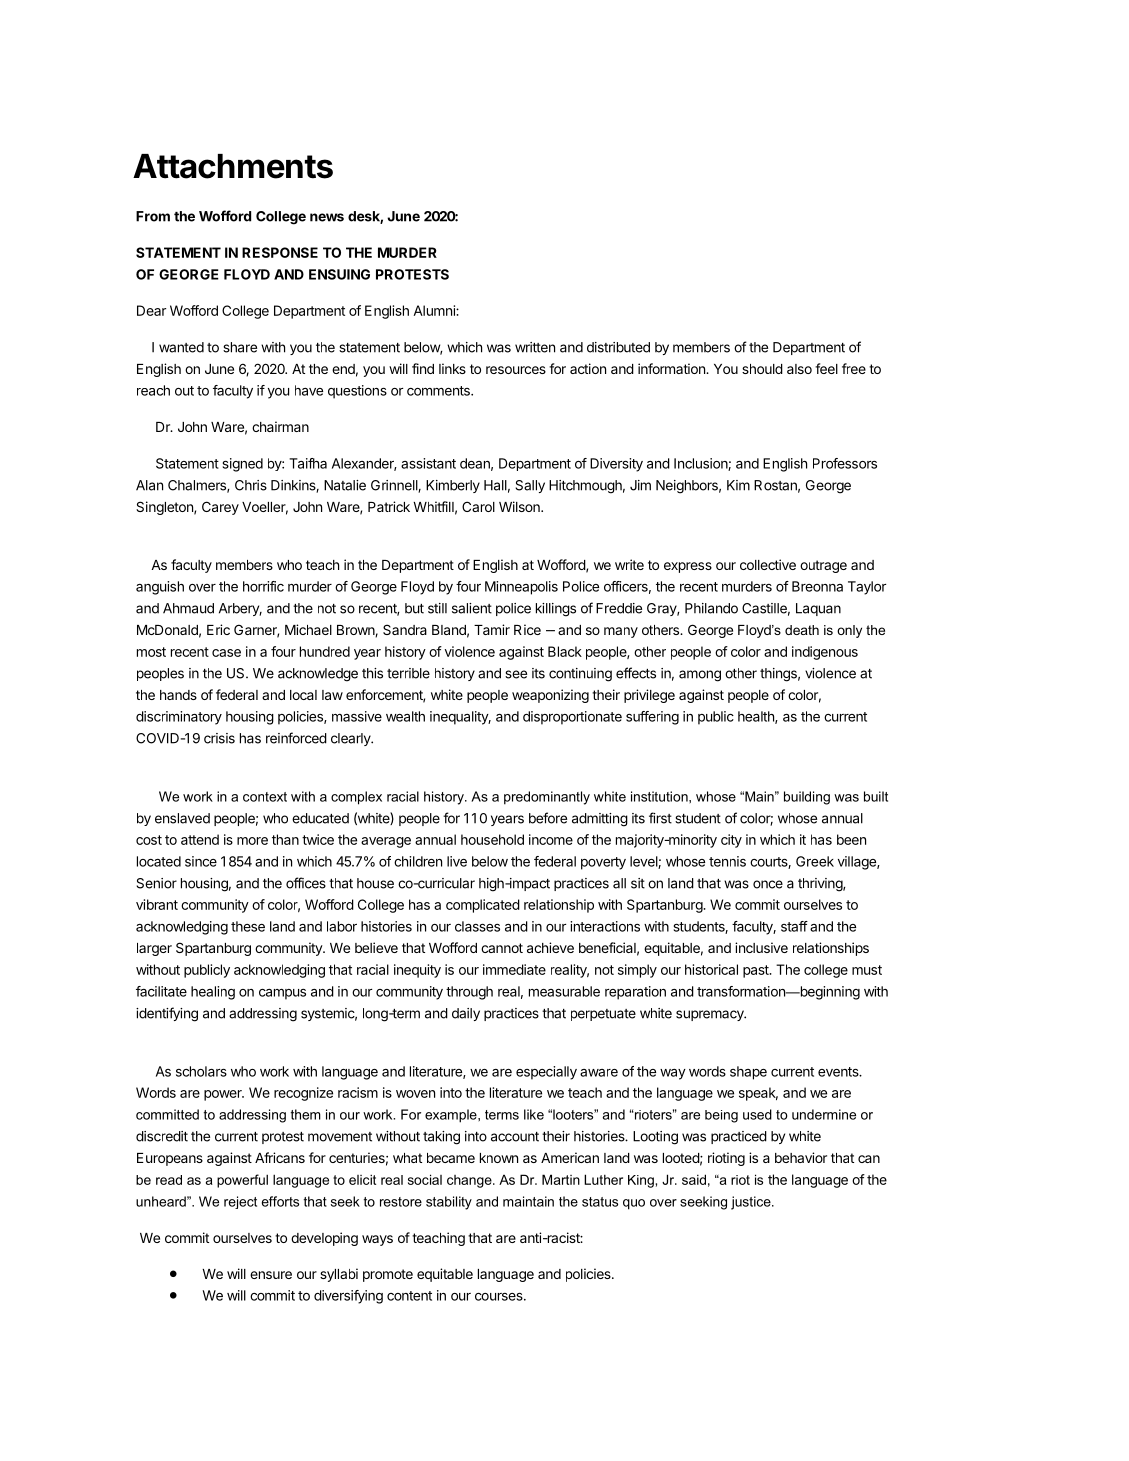  What do you see at coordinates (845, 463) in the image?
I see `Professors` at bounding box center [845, 463].
